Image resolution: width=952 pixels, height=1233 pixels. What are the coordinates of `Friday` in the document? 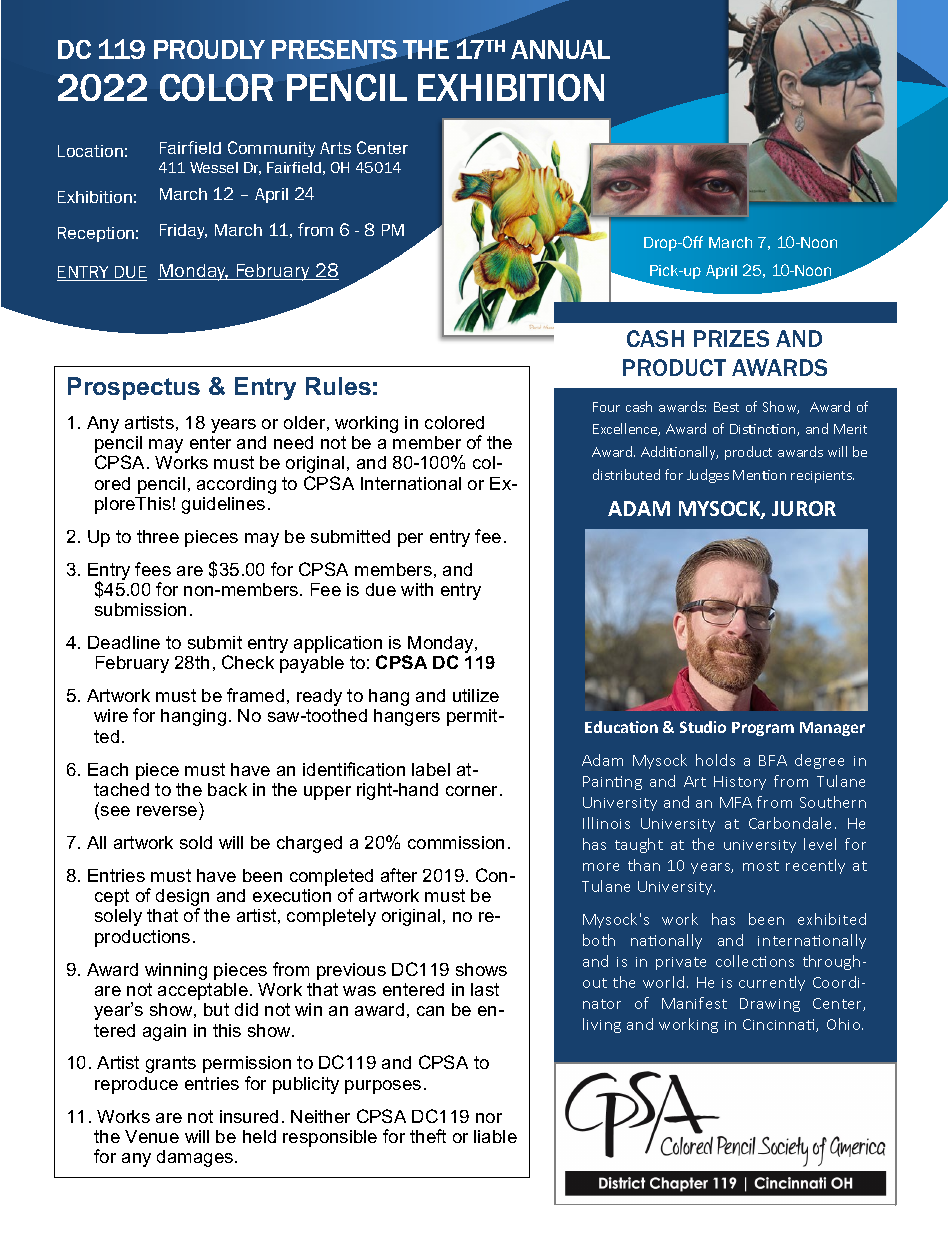 It's located at (183, 231).
